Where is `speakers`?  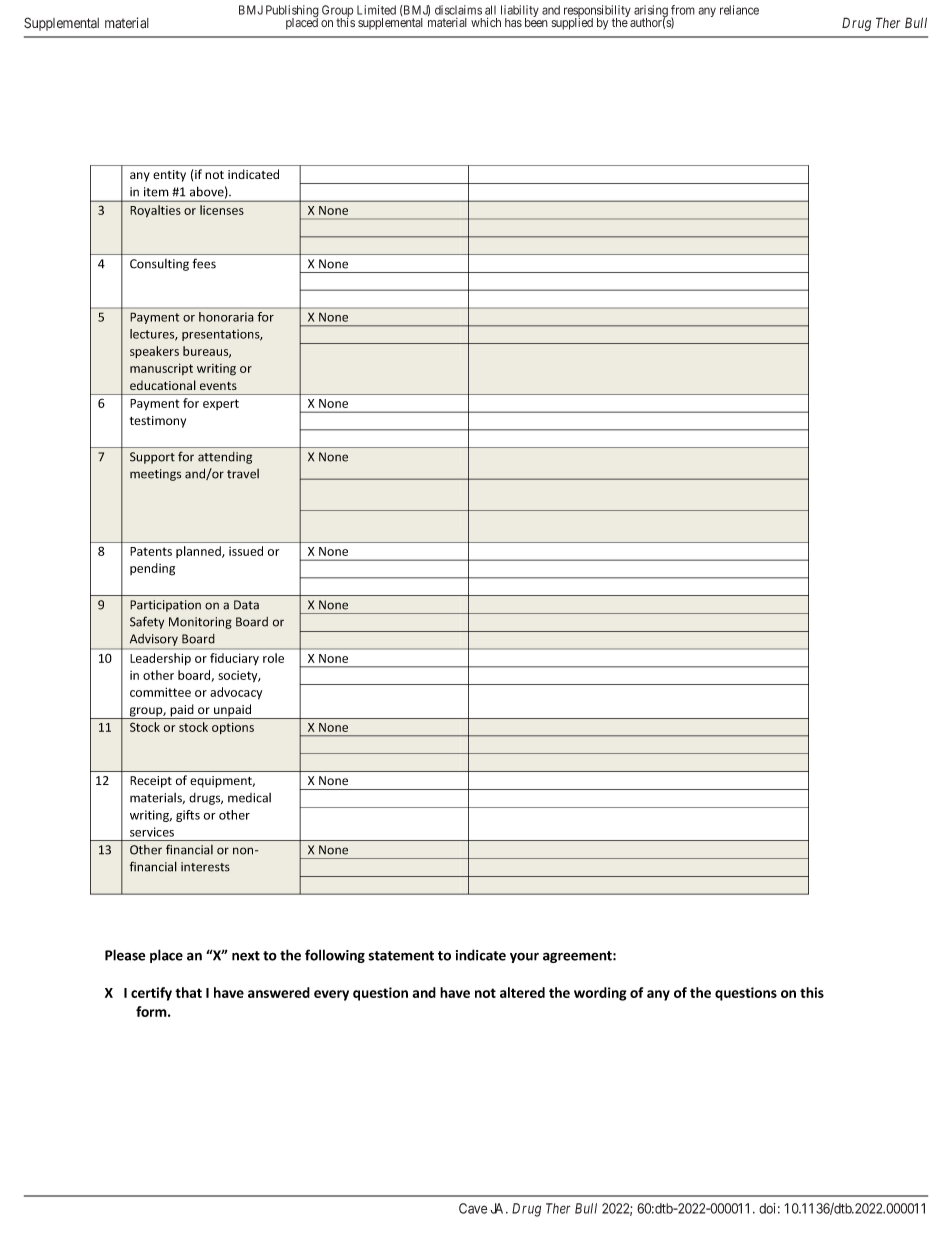 speakers is located at coordinates (154, 352).
